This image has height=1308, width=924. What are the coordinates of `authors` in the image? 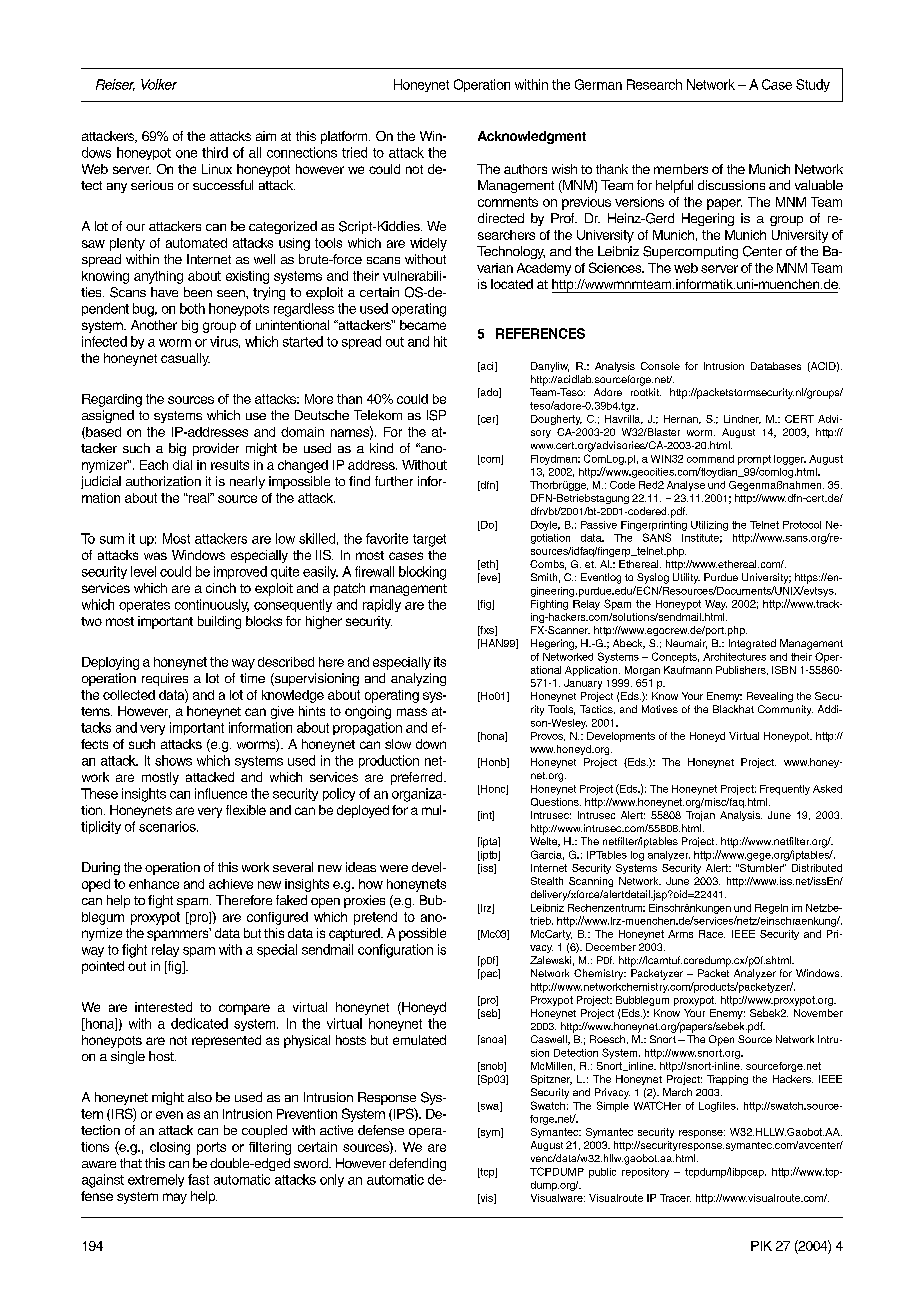 It's located at (525, 169).
